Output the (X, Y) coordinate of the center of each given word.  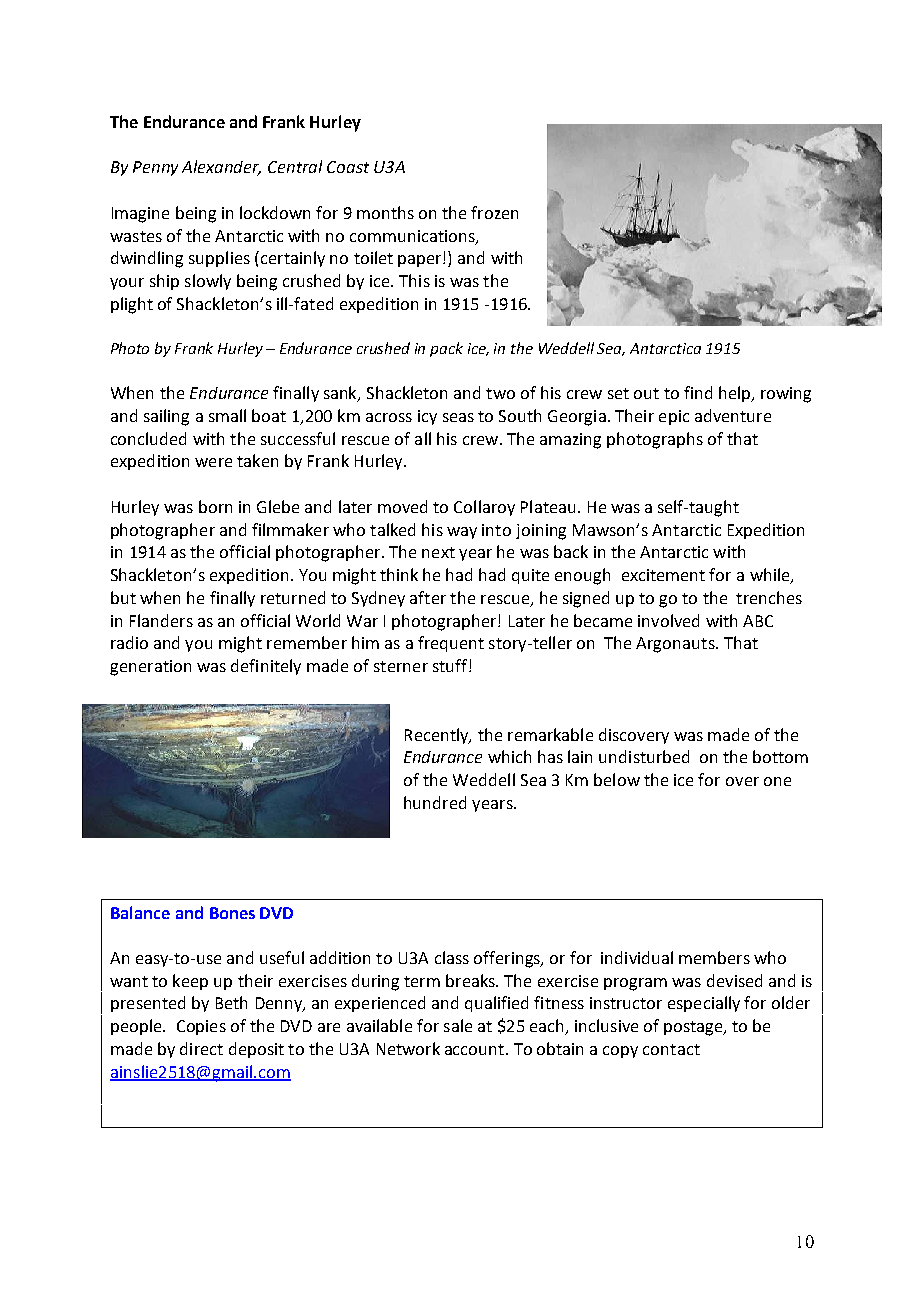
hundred (435, 802)
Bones (232, 913)
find (698, 392)
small (227, 415)
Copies (201, 1027)
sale (458, 1025)
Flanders (161, 620)
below (617, 779)
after (428, 597)
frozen (494, 212)
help (736, 394)
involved (668, 620)
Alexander (221, 168)
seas (458, 417)
